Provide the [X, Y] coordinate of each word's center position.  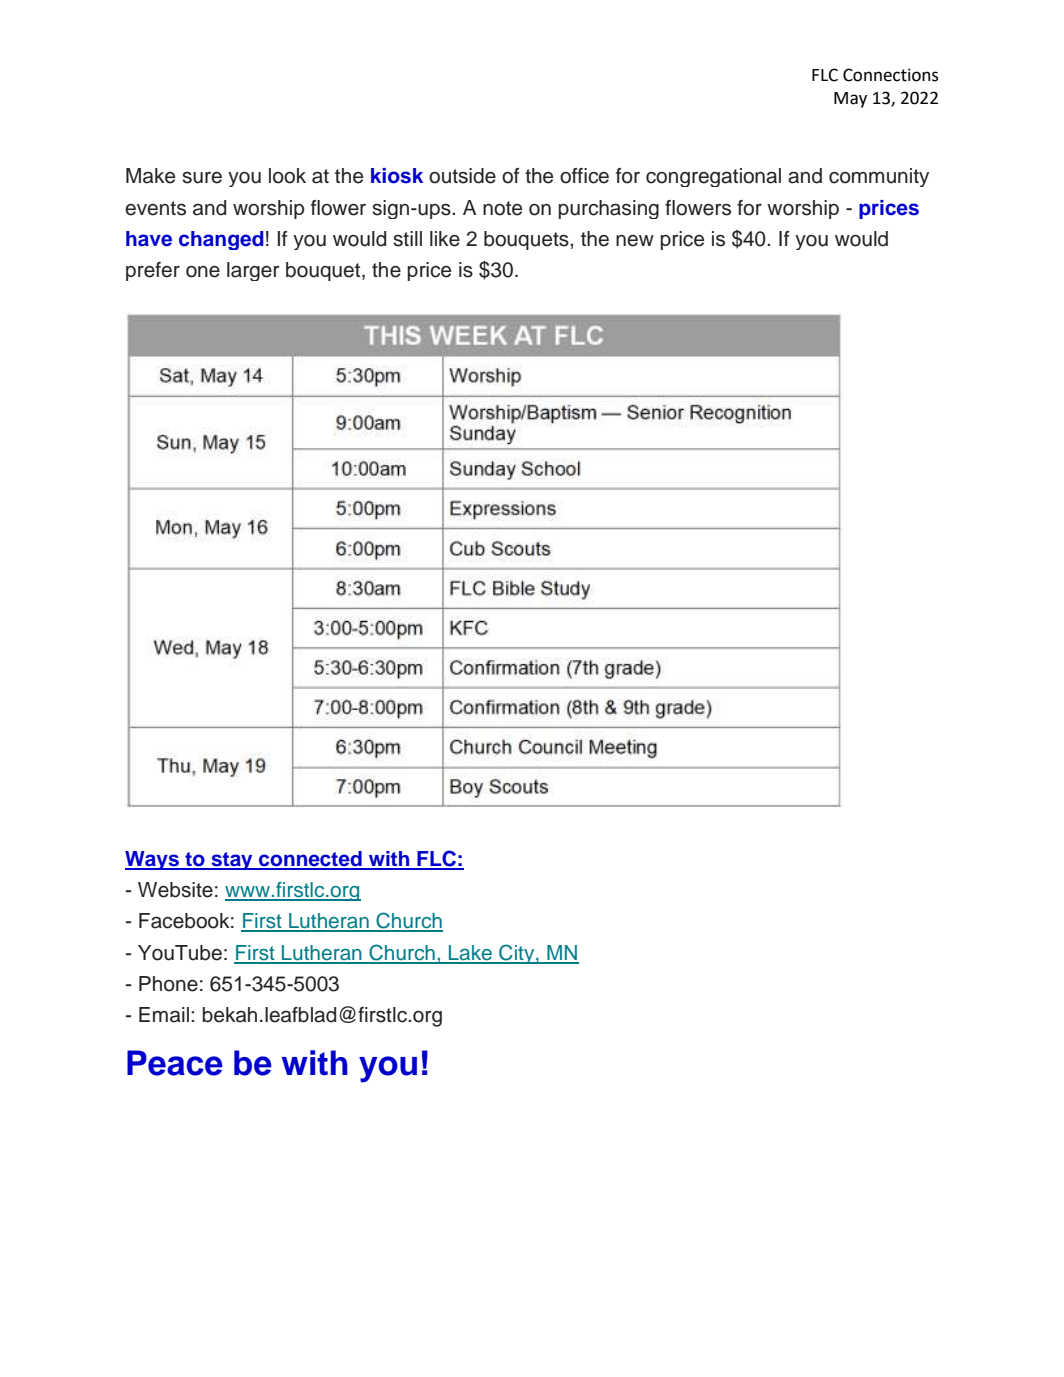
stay [232, 861]
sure [202, 178]
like [445, 239]
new [635, 241]
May [850, 100]
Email [164, 1015]
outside [462, 176]
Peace [175, 1063]
